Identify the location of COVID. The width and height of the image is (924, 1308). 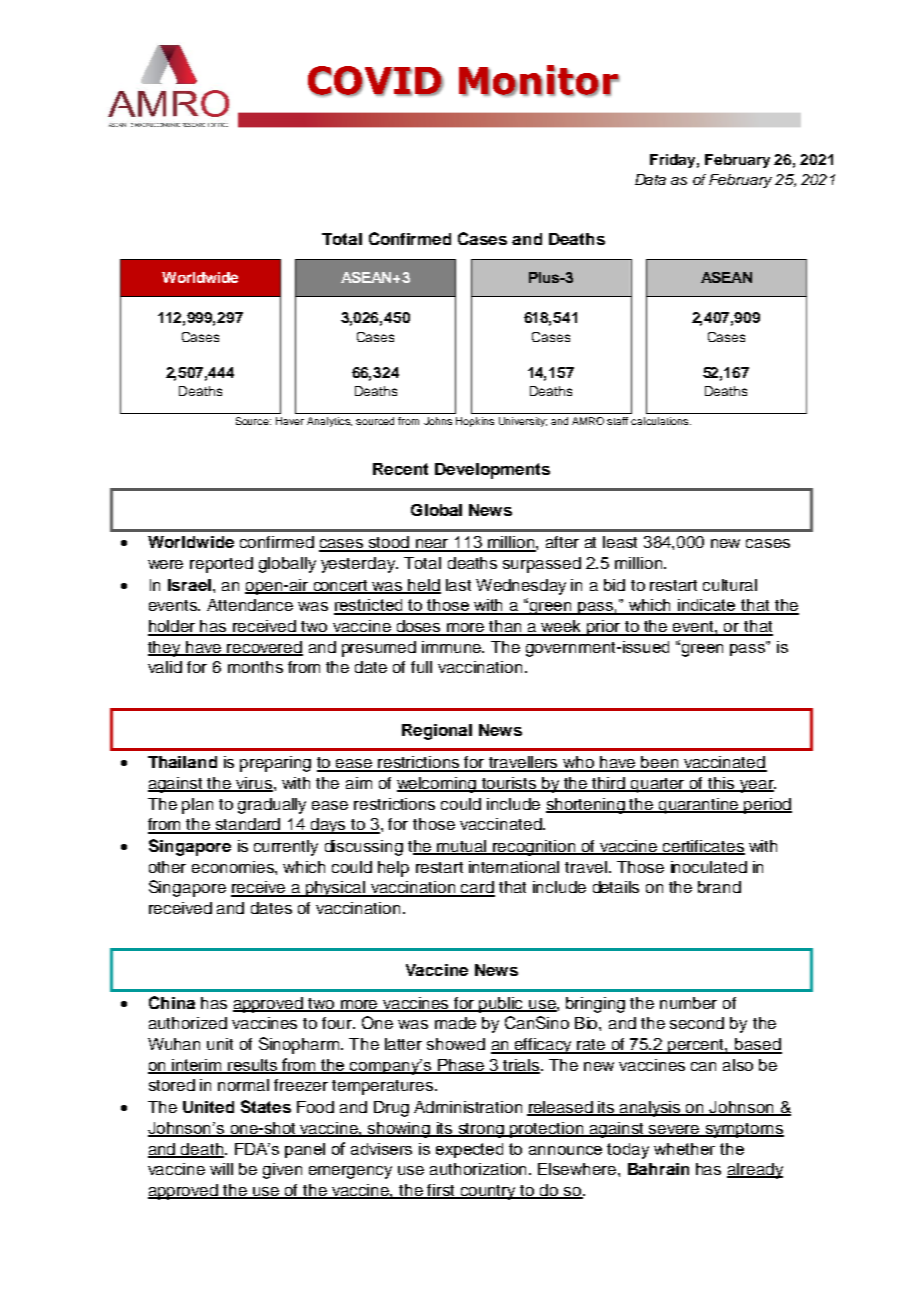
(376, 81).
